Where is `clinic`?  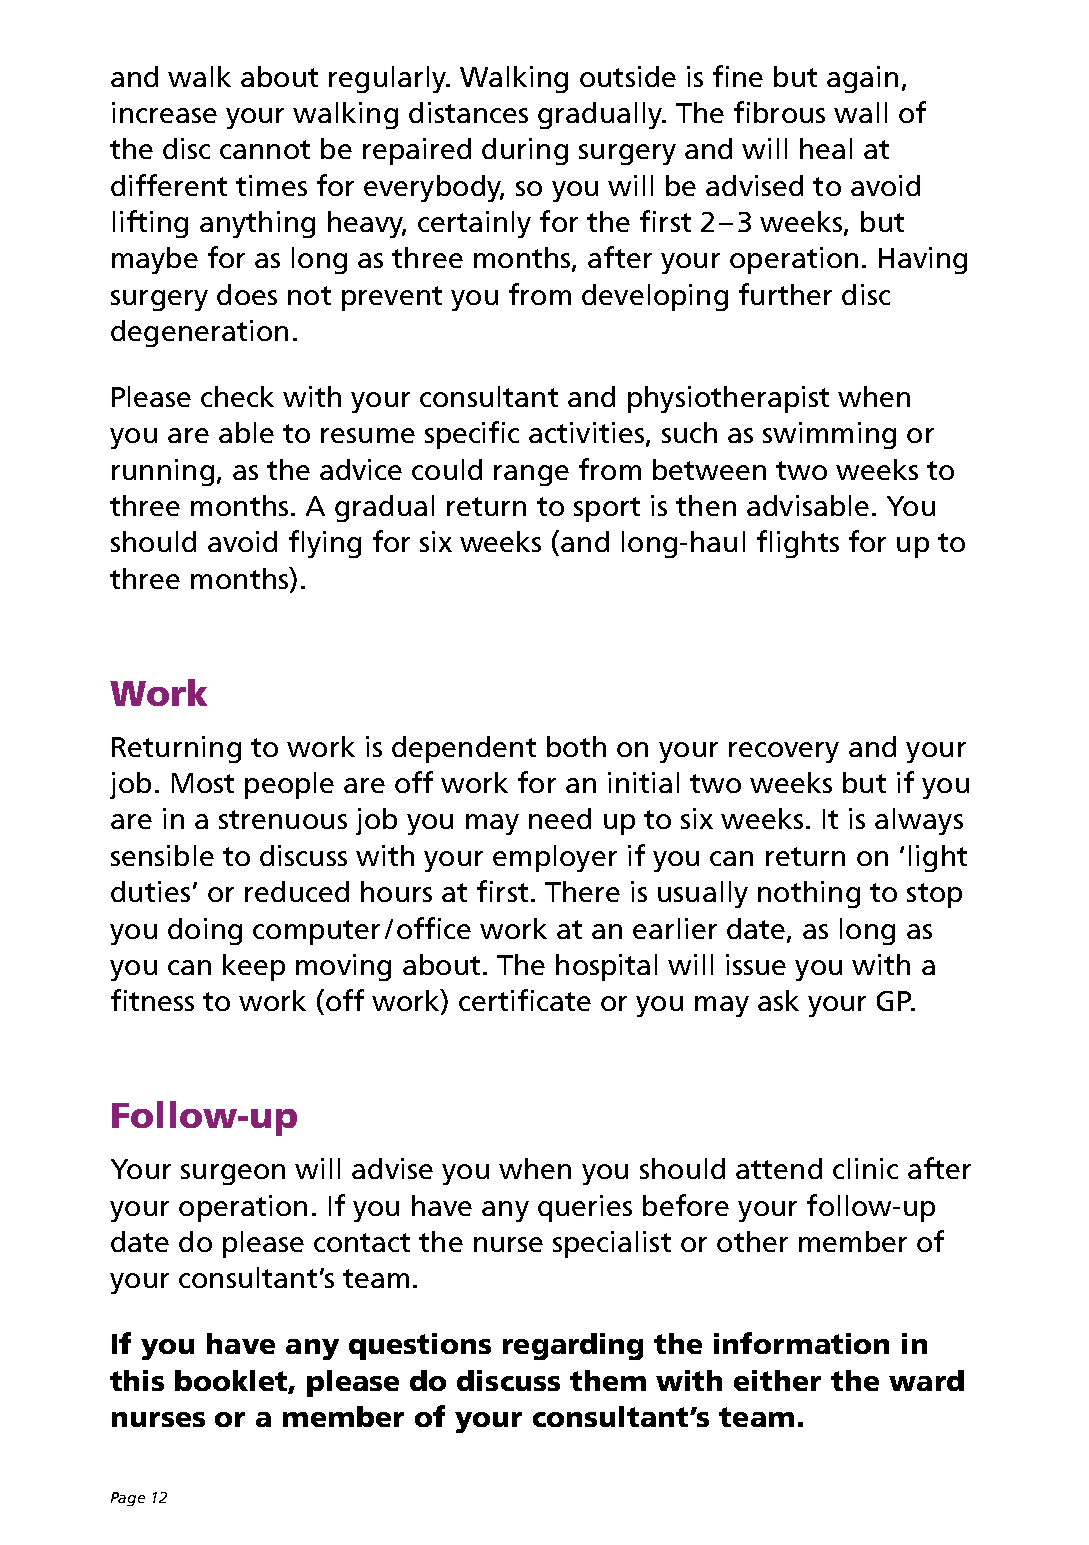 clinic is located at coordinates (865, 1168).
